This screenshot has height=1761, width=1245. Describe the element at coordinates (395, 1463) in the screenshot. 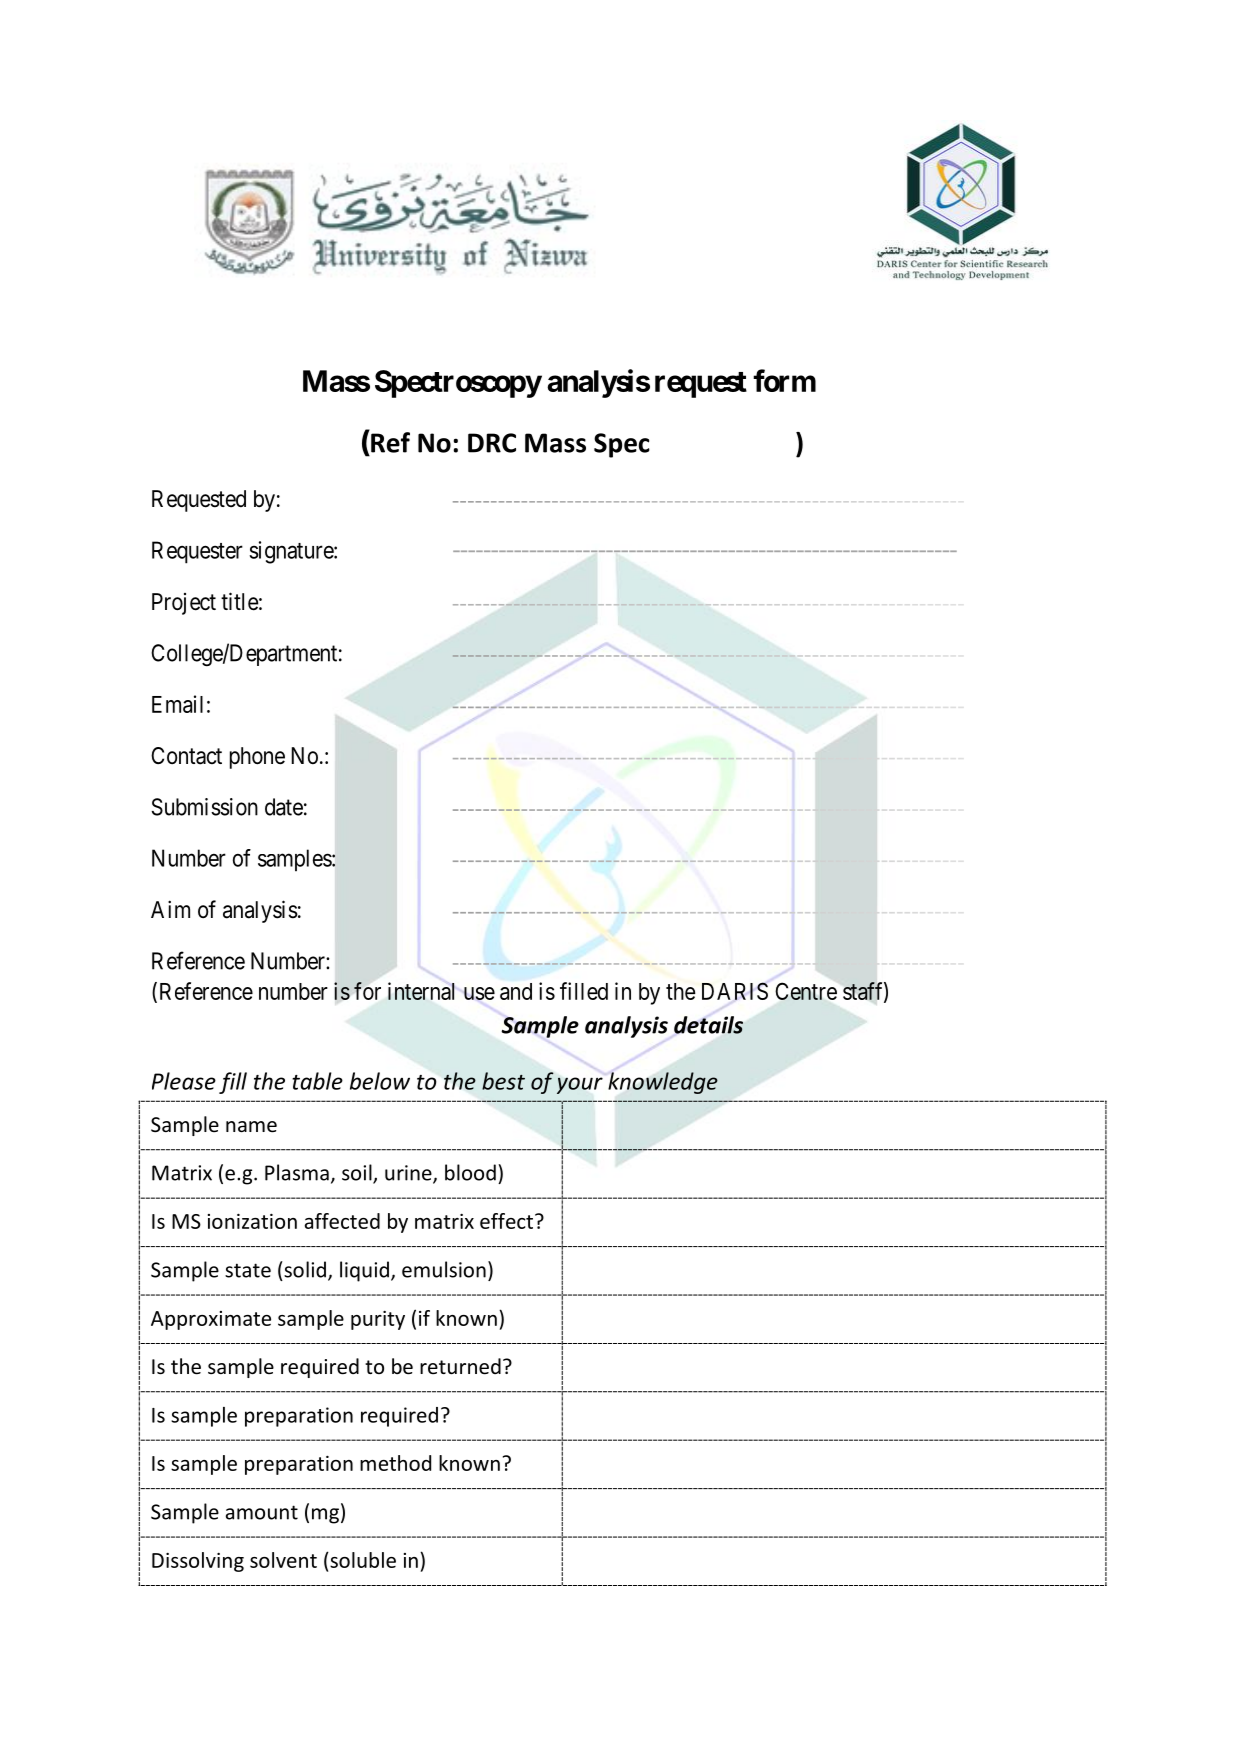

I see `method` at that location.
